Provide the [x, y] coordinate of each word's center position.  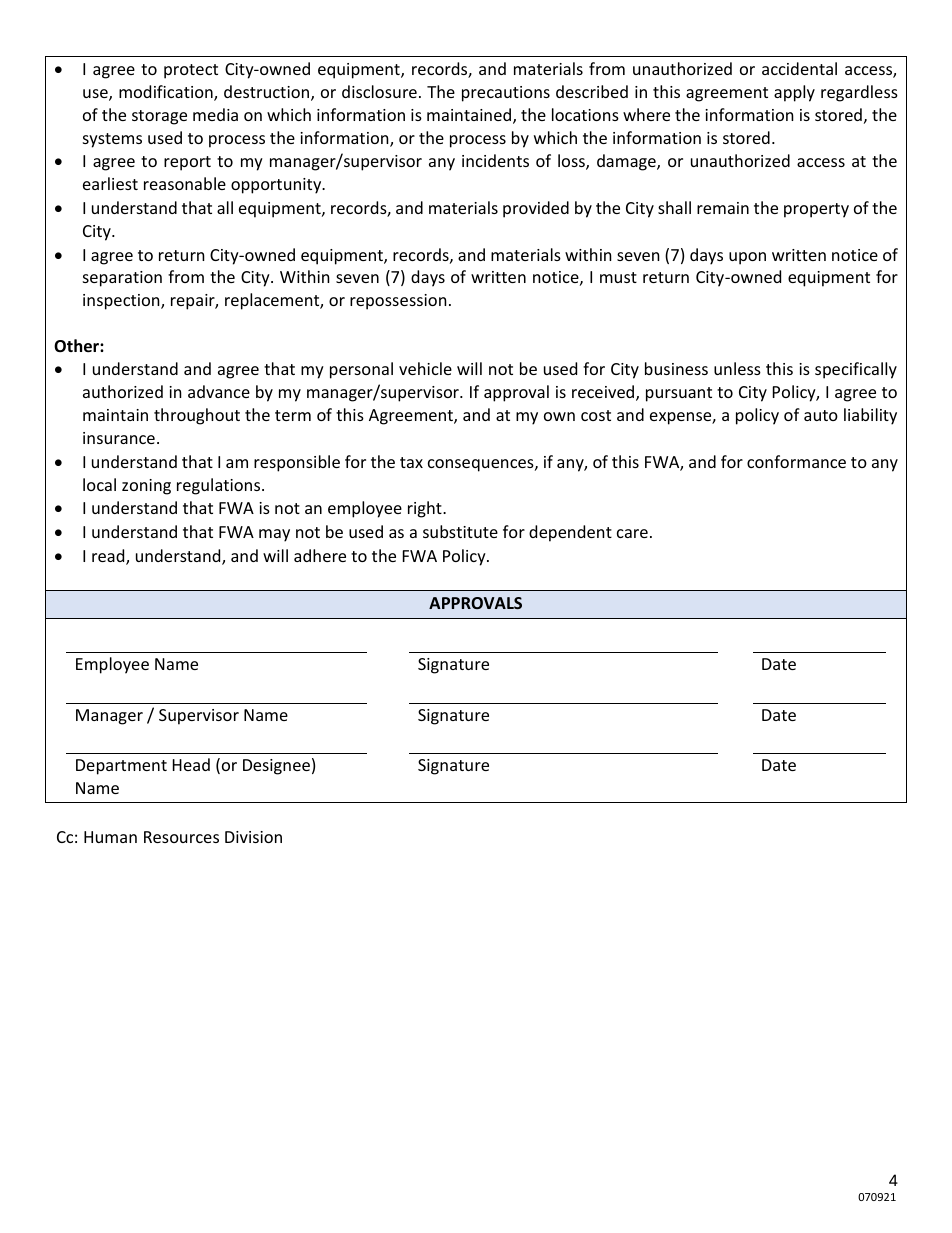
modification [167, 93]
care [632, 533]
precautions [506, 94]
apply [794, 93]
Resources [181, 837]
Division [253, 837]
